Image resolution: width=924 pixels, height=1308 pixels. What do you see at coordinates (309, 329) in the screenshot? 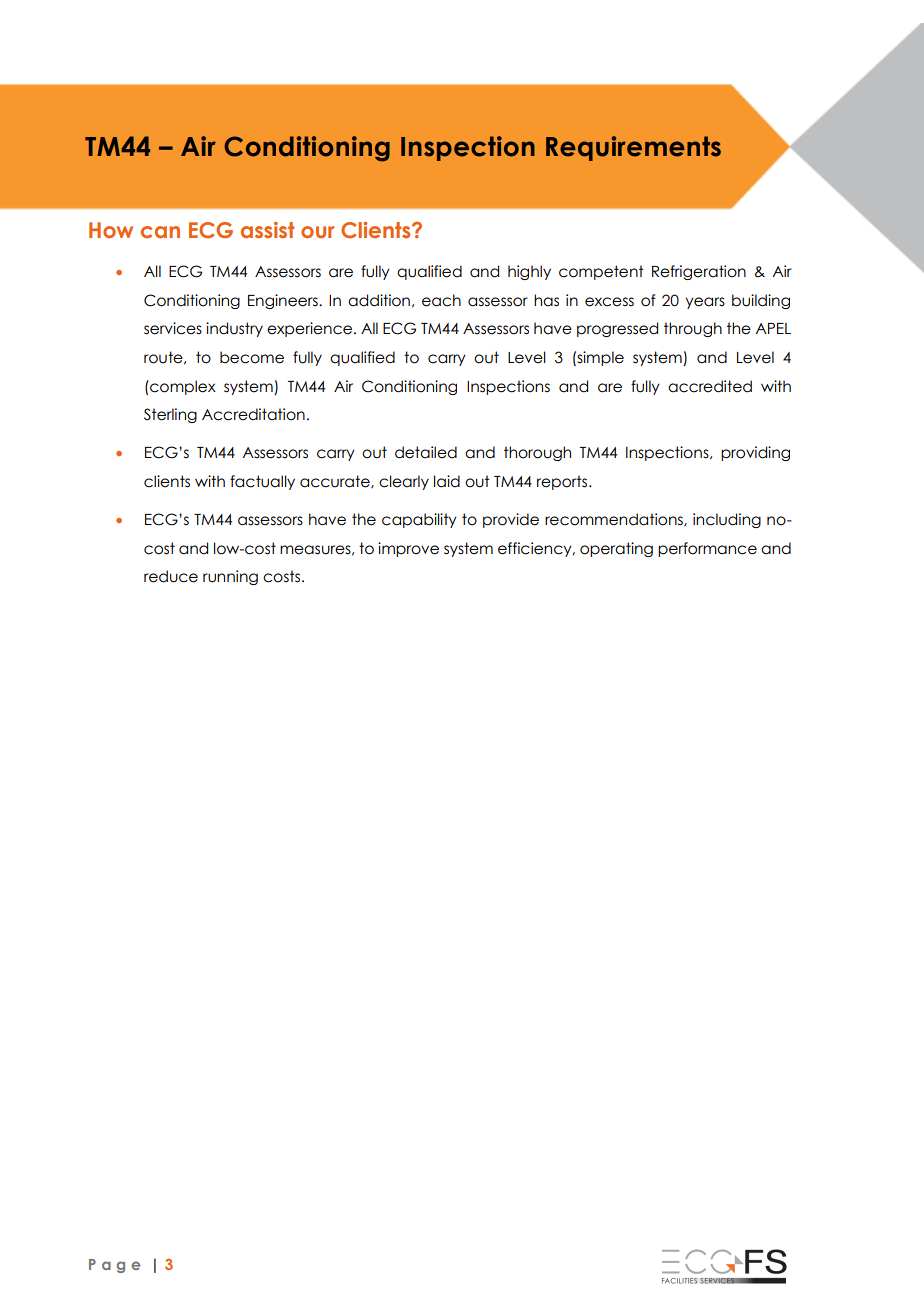
I see `experience` at bounding box center [309, 329].
